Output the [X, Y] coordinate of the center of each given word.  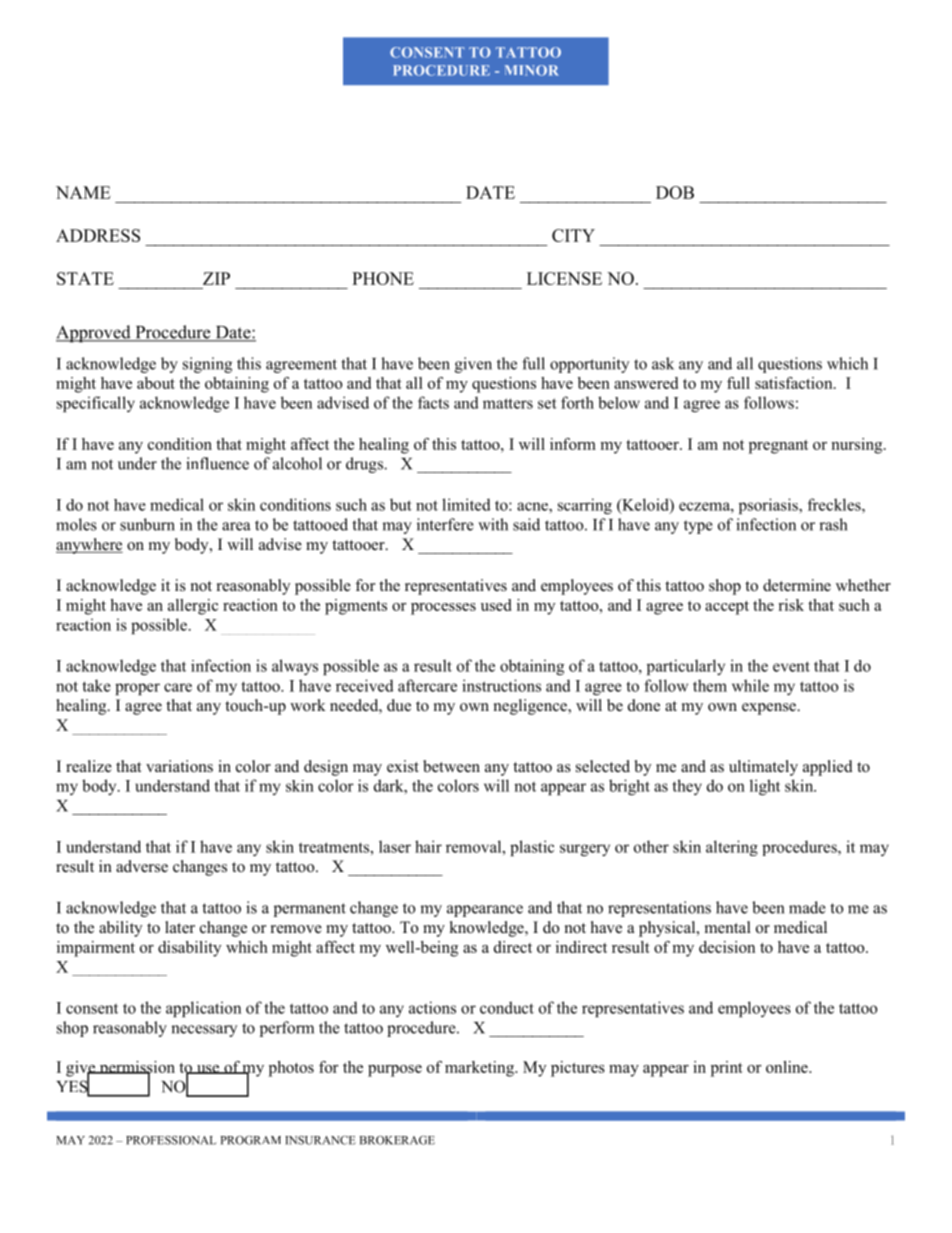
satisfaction [795, 383]
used [496, 605]
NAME [83, 192]
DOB [675, 192]
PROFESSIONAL [171, 1140]
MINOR [532, 70]
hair [428, 846]
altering [732, 848]
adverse [142, 866]
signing [207, 365]
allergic [193, 607]
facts [433, 402]
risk [791, 605]
